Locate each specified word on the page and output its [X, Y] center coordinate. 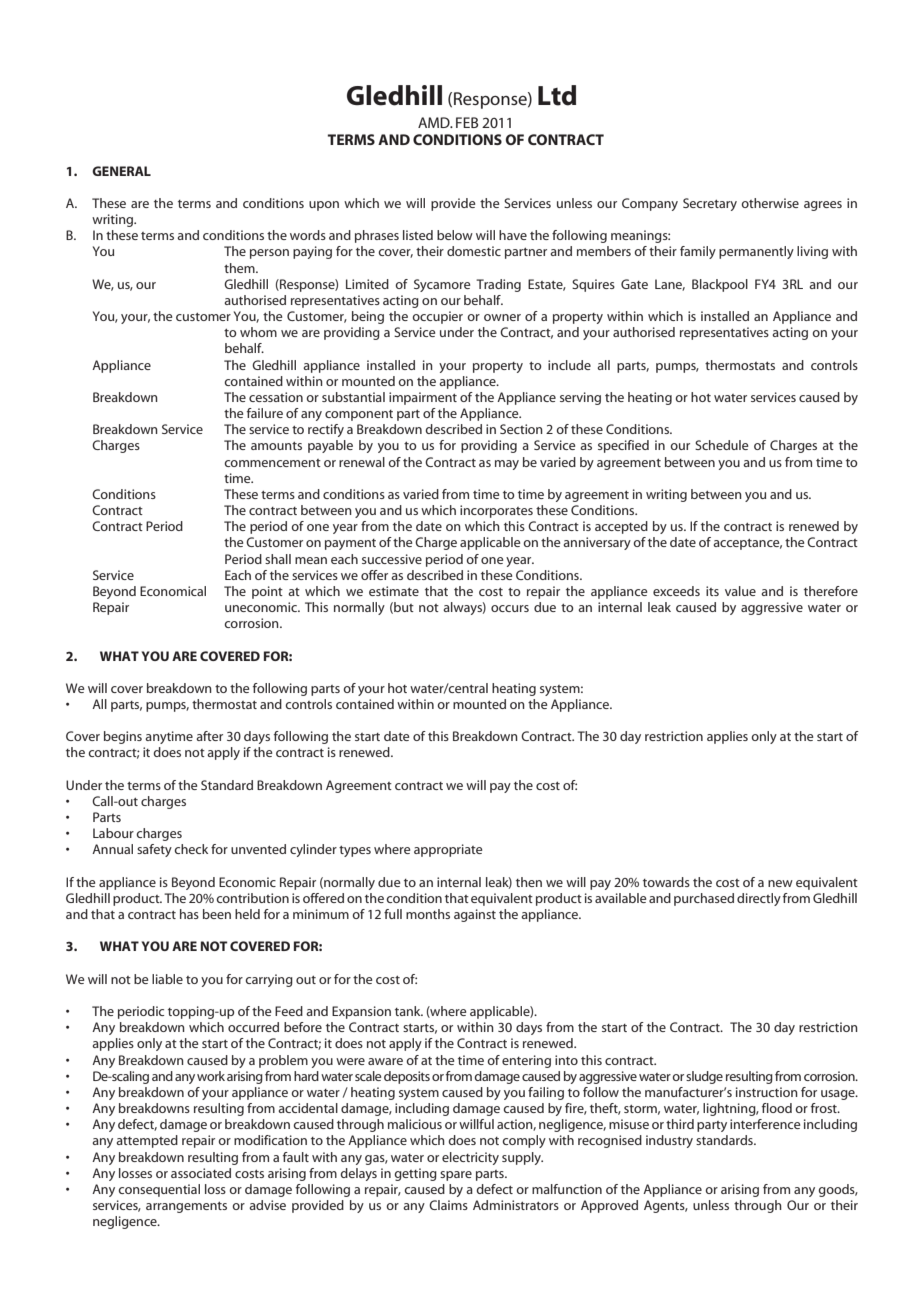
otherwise [770, 203]
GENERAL [121, 171]
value [740, 591]
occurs [510, 608]
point [267, 592]
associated [201, 1173]
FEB [467, 122]
